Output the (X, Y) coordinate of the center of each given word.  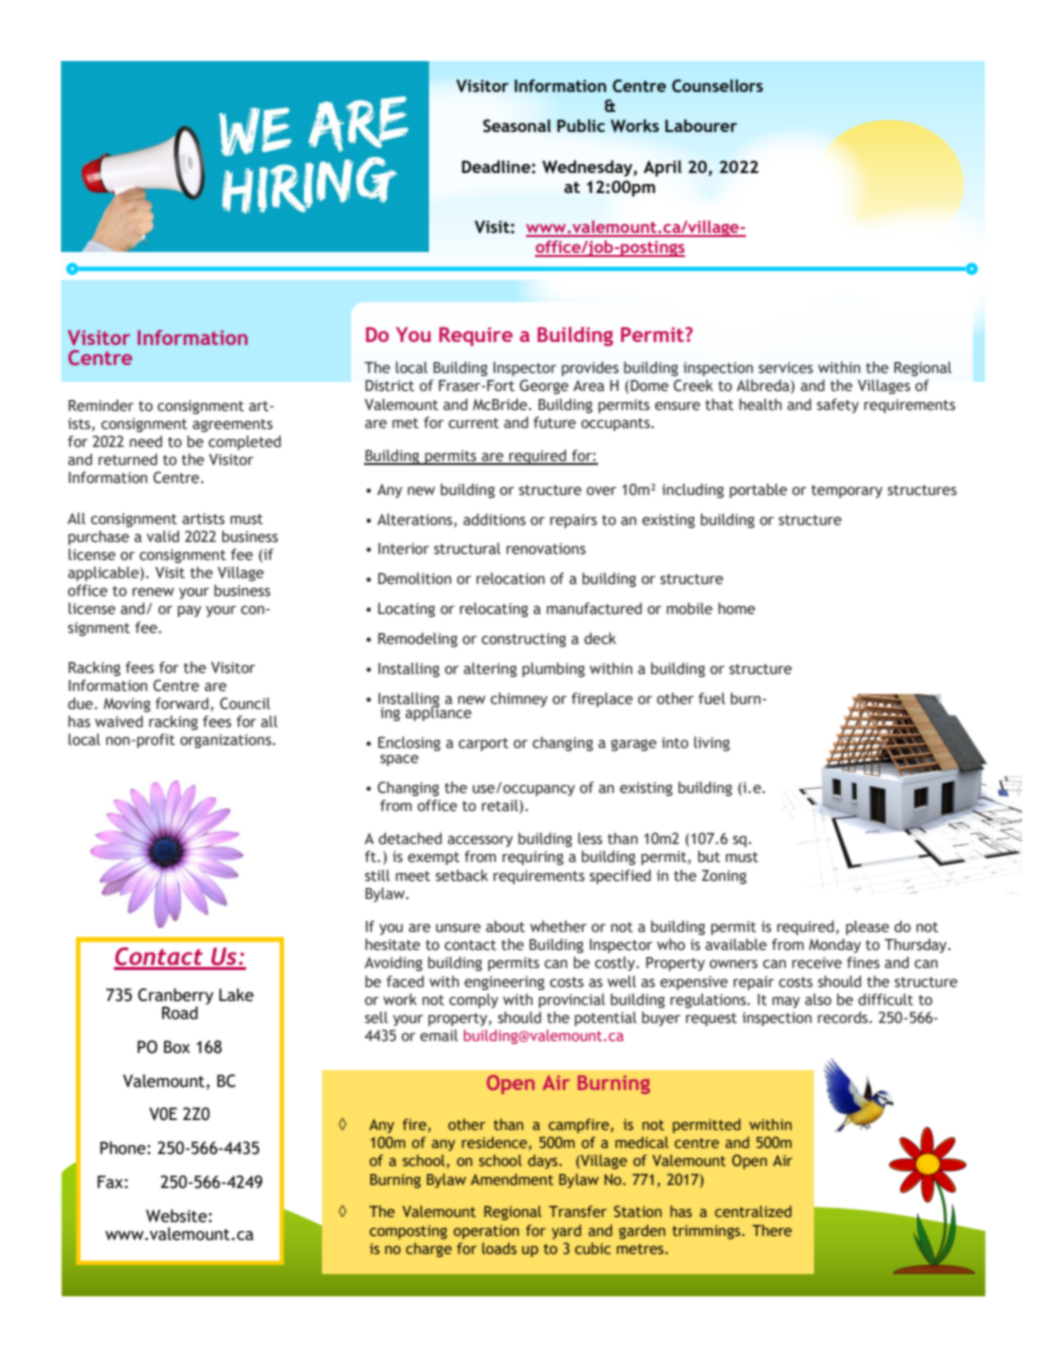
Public (581, 125)
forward (182, 703)
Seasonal (517, 126)
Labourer (701, 125)
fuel (711, 698)
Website (176, 1216)
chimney (519, 699)
